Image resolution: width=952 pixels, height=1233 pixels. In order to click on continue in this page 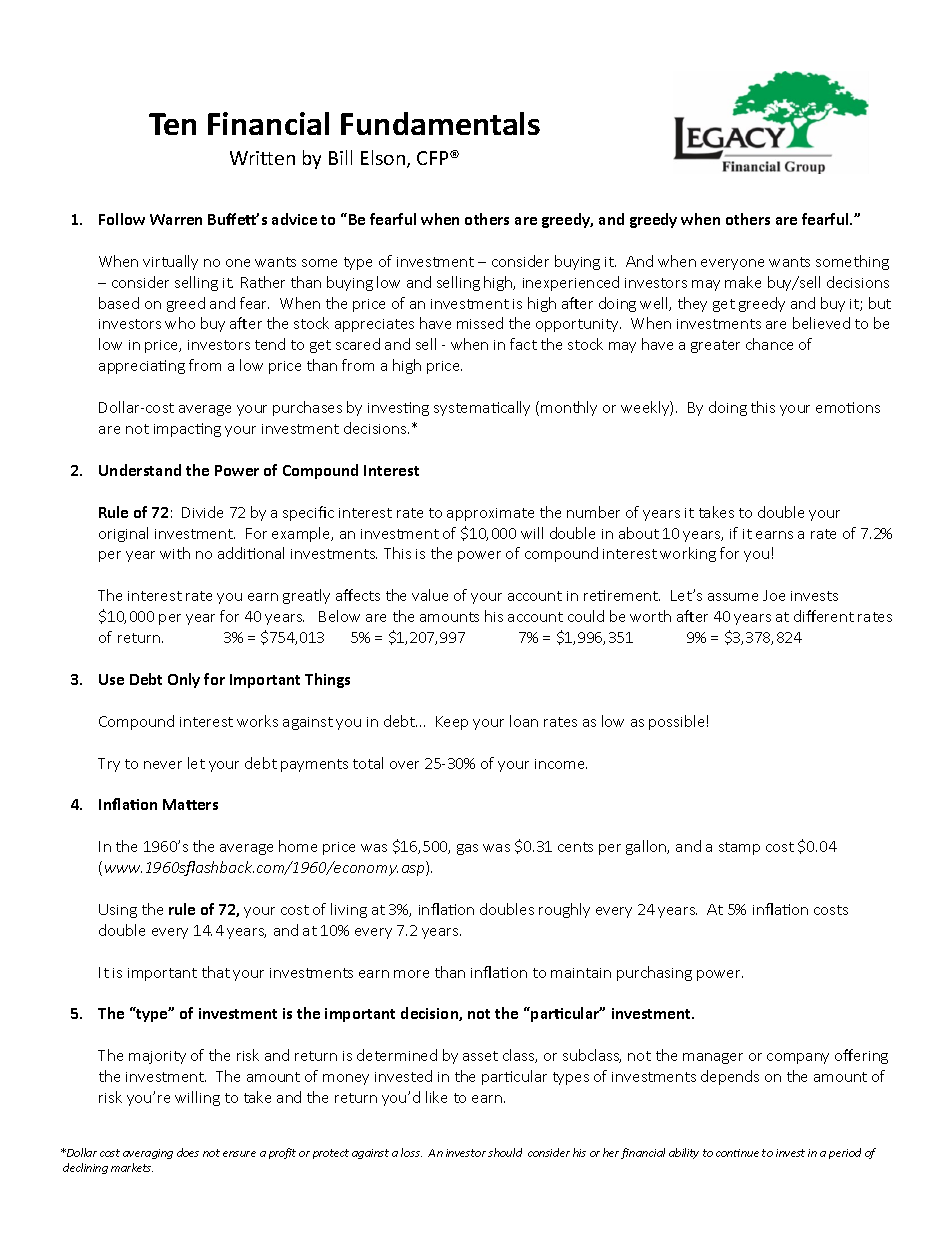, I will do `click(737, 1153)`.
